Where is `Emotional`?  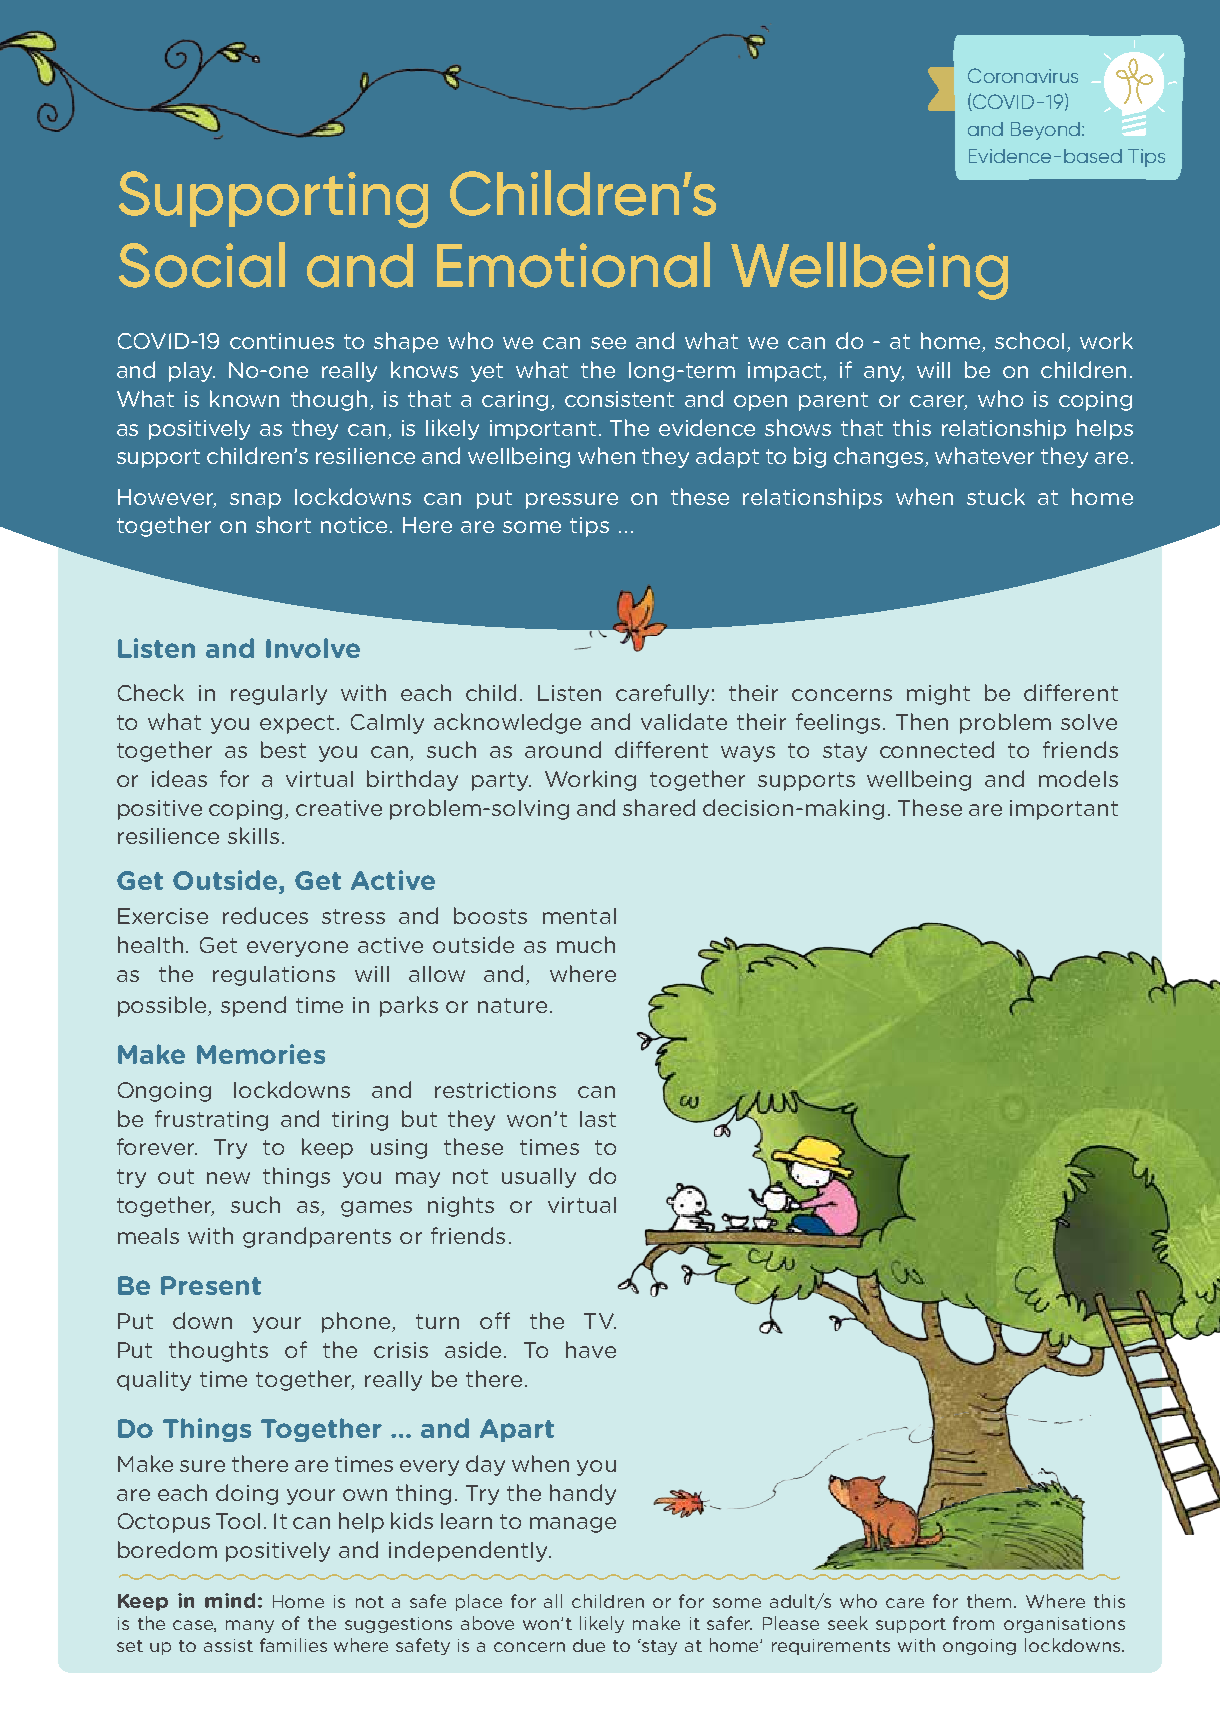
Emotional is located at coordinates (573, 265).
